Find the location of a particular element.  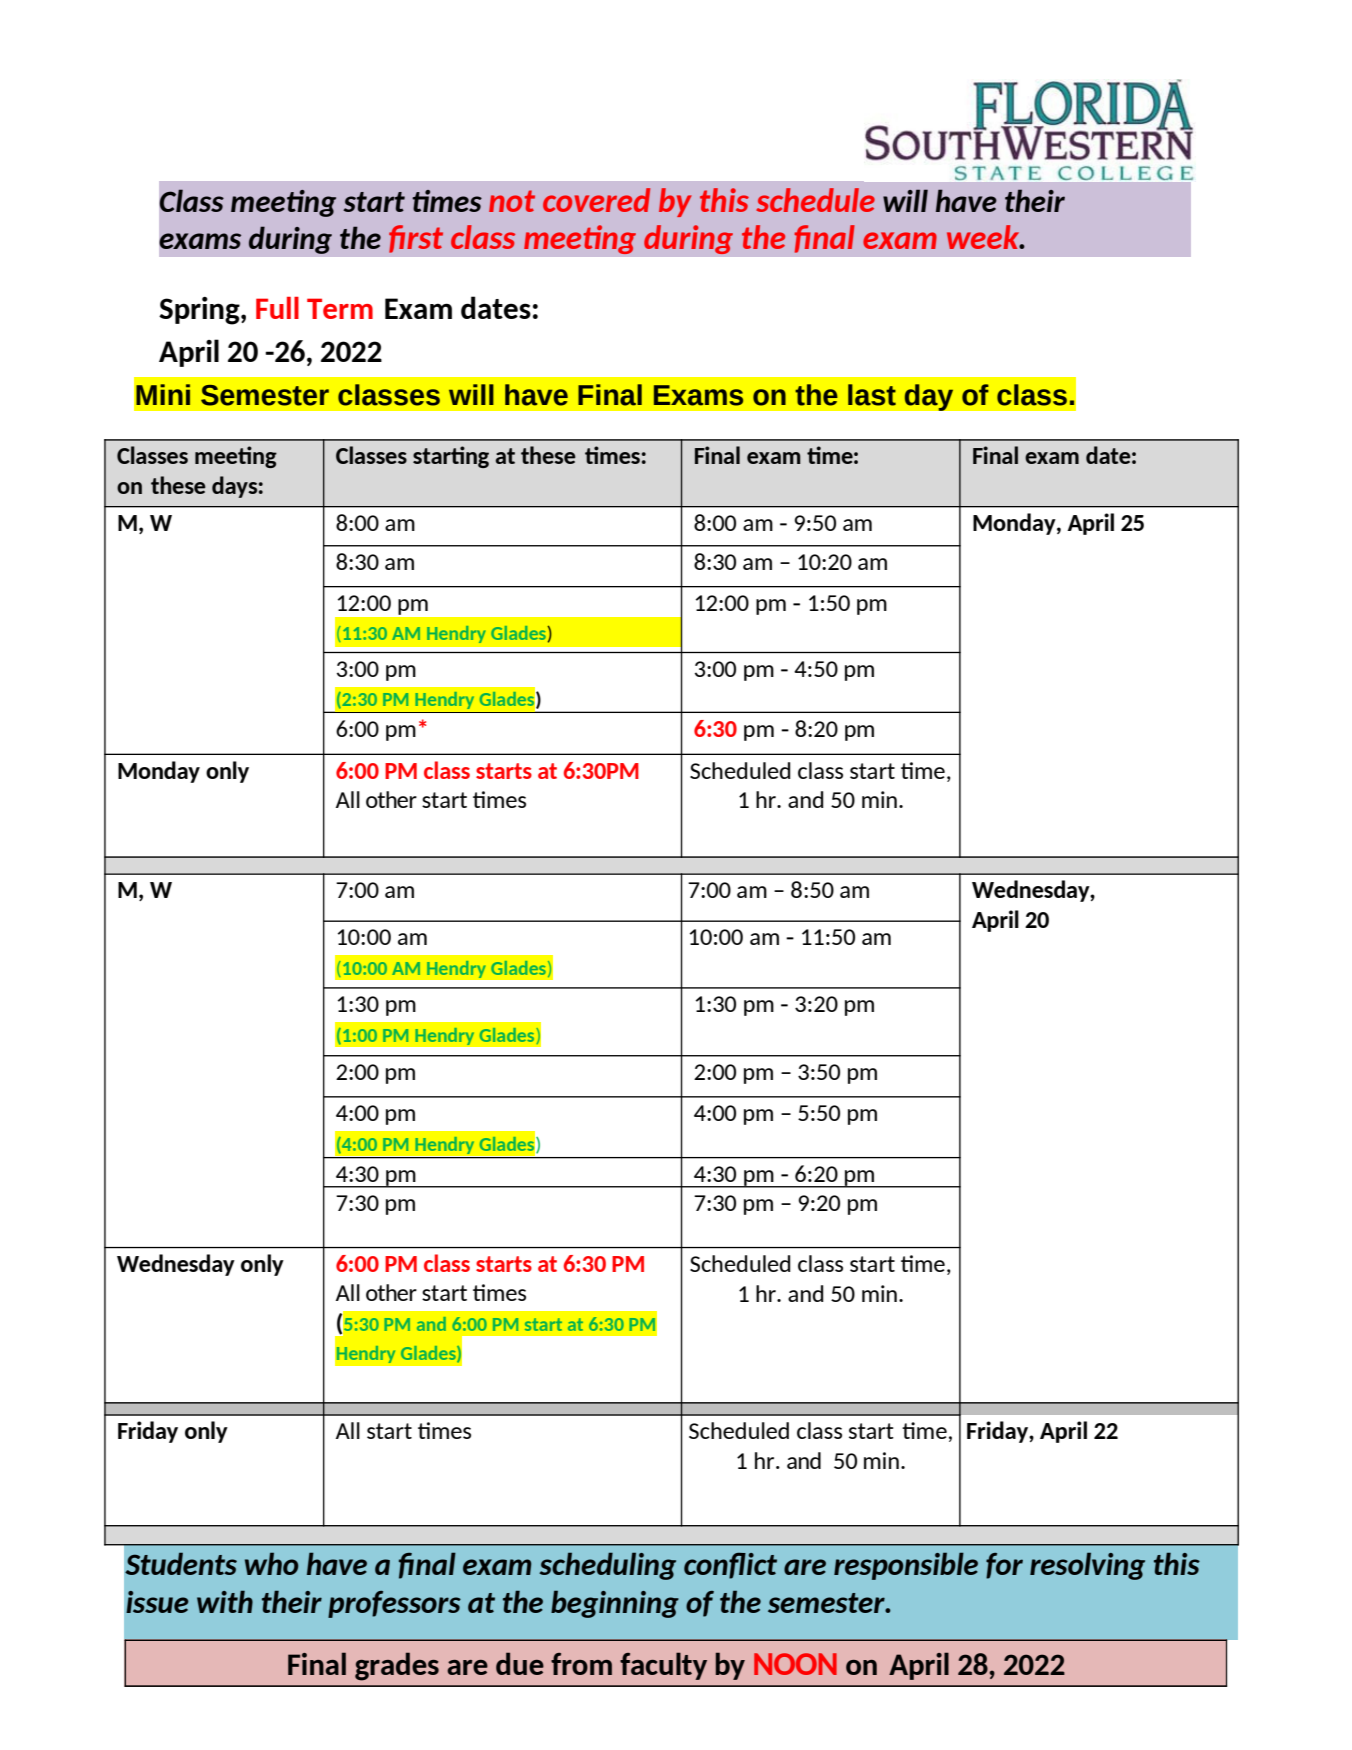

covered is located at coordinates (596, 200).
